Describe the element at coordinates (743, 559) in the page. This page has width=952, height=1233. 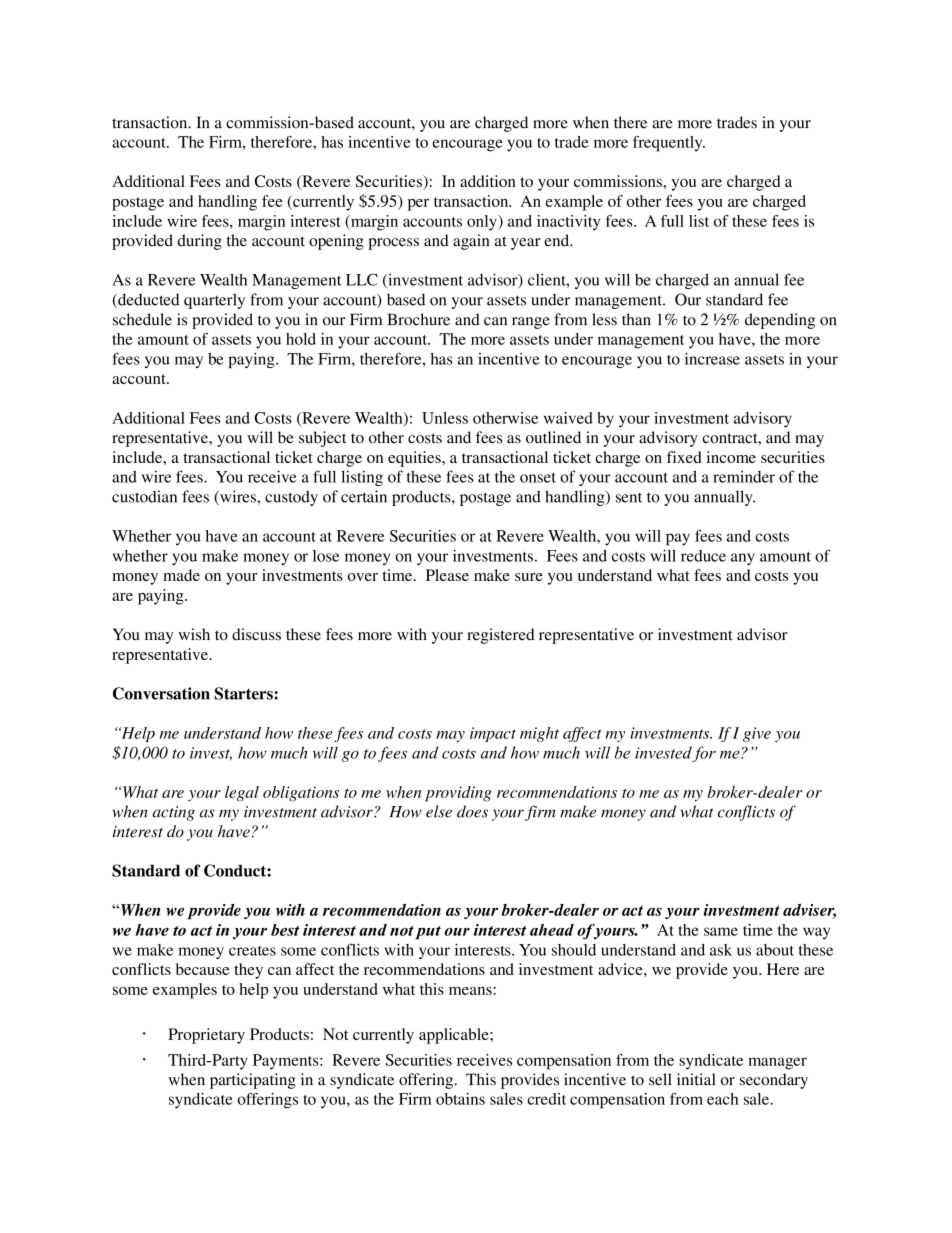
I see `any` at that location.
